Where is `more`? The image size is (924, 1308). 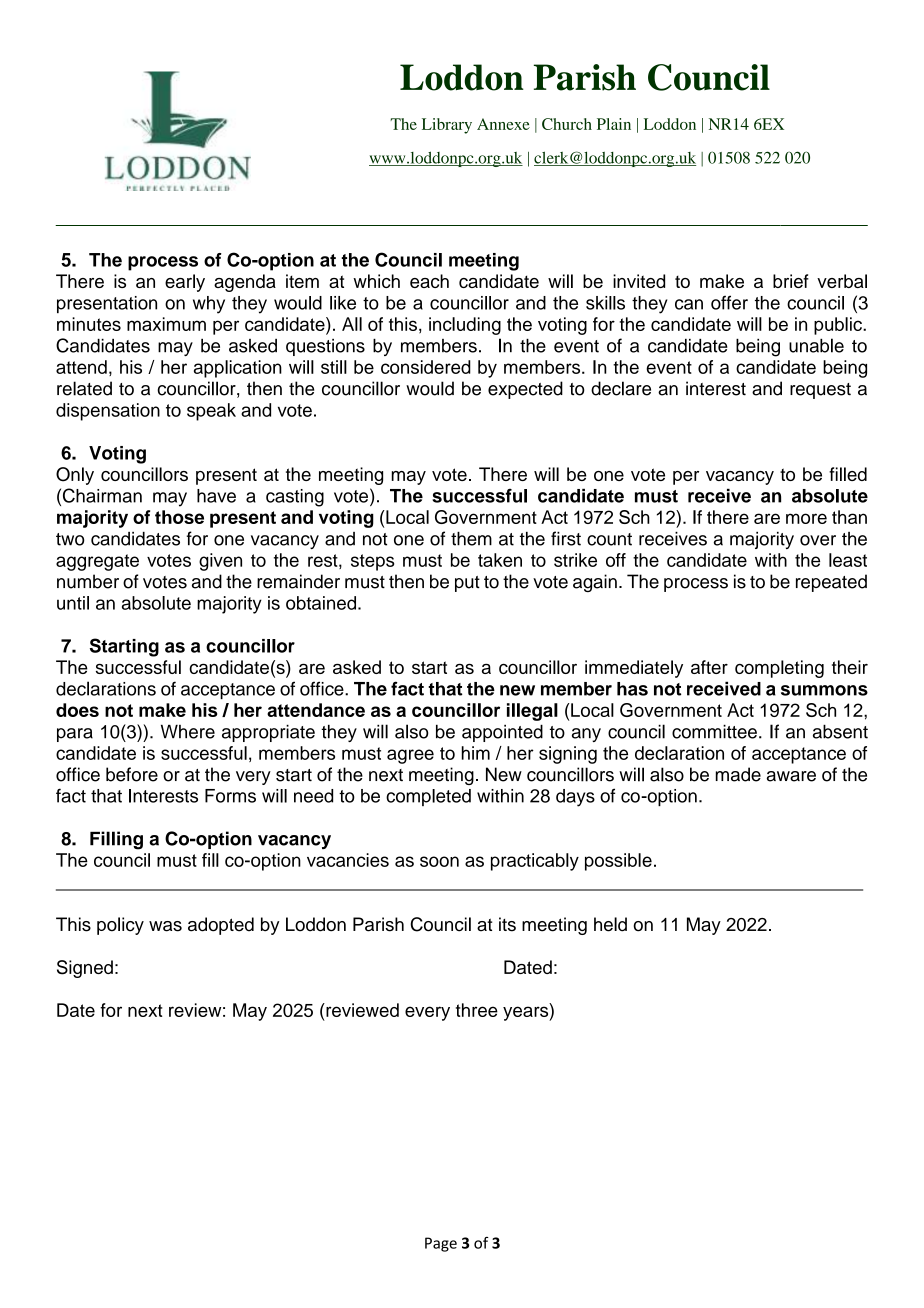 more is located at coordinates (806, 518).
